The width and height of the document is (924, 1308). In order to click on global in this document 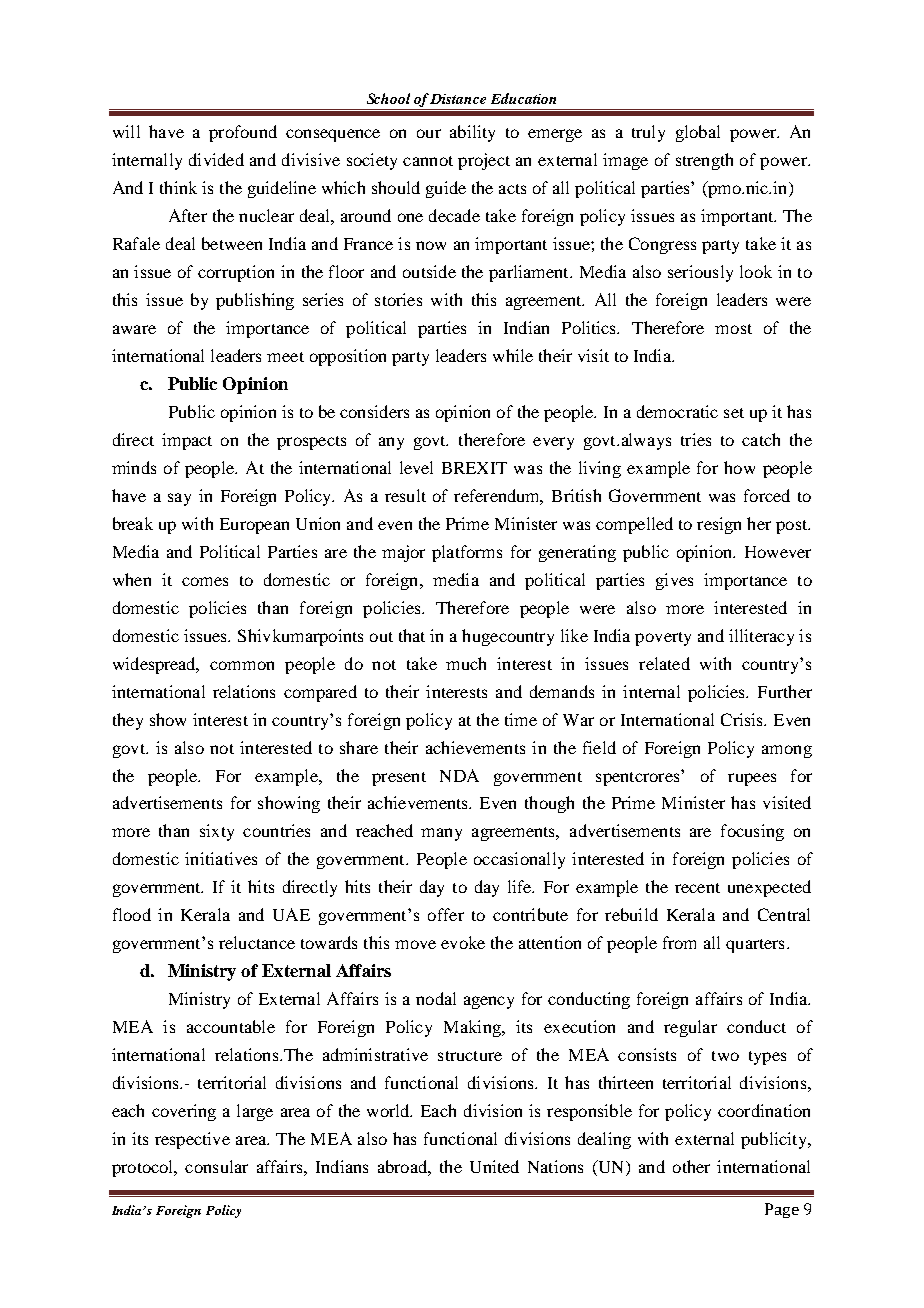, I will do `click(698, 133)`.
